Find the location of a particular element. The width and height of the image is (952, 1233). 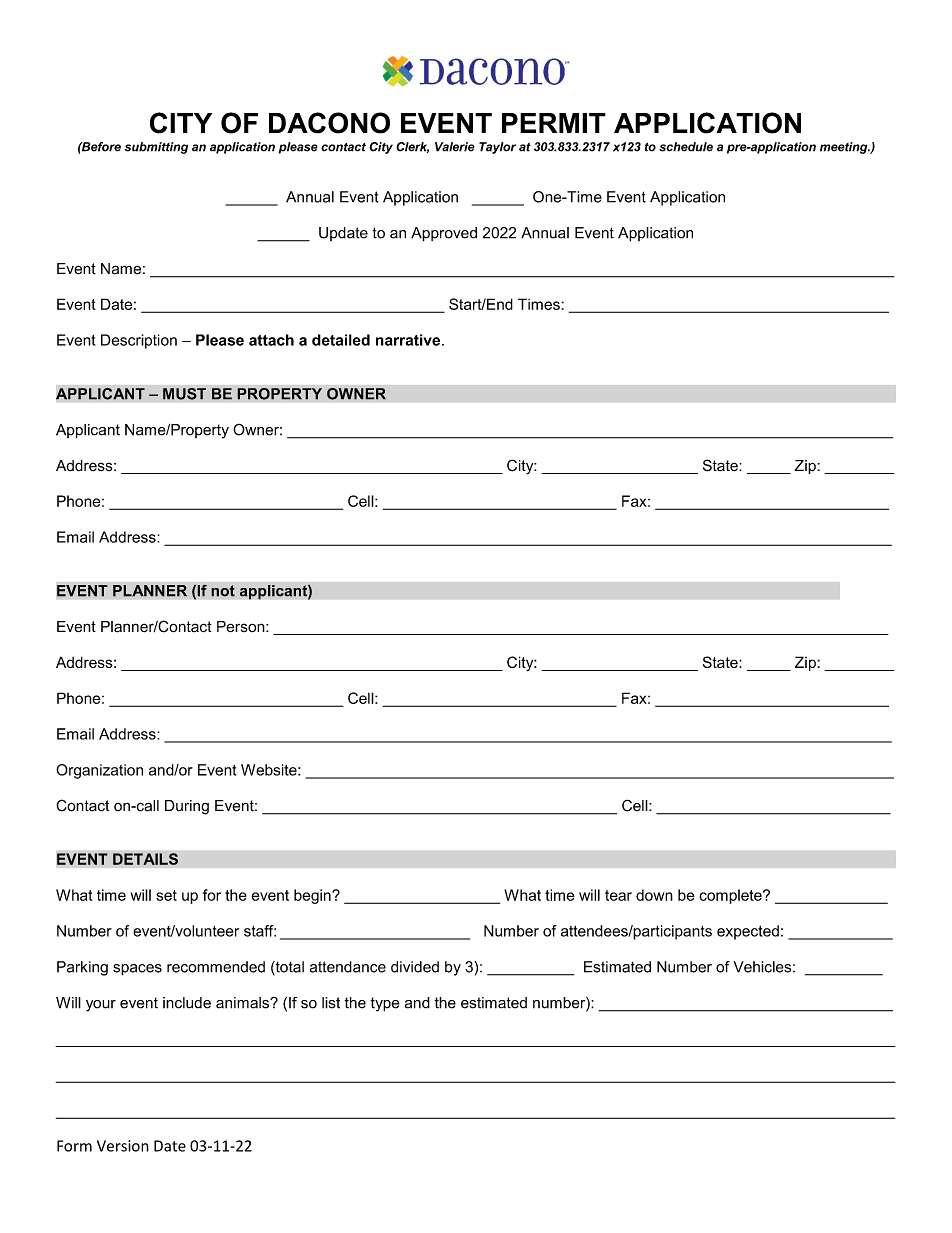

Version is located at coordinates (123, 1146).
